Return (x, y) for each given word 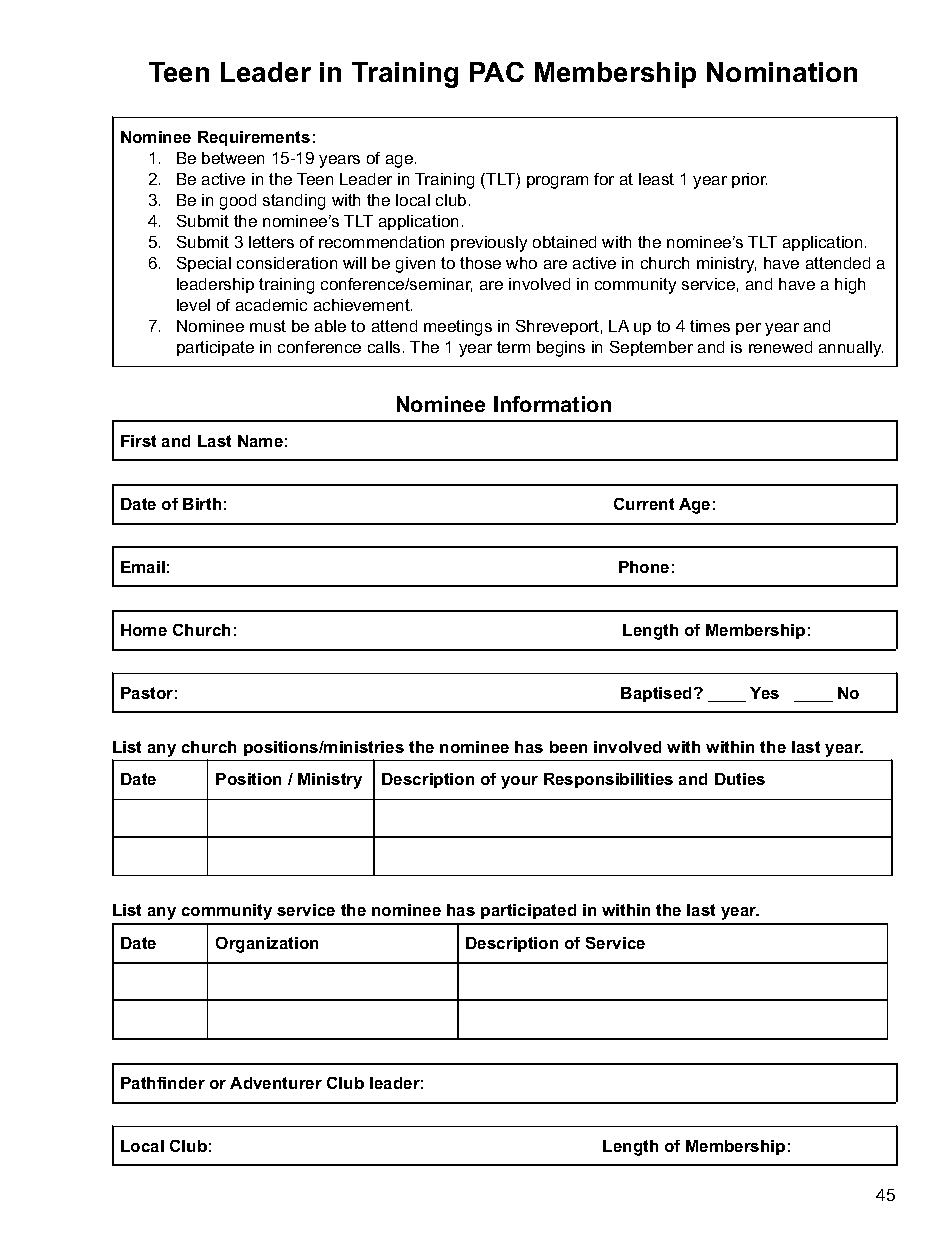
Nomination (782, 72)
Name (260, 441)
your (519, 782)
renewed (780, 347)
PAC (497, 72)
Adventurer (276, 1083)
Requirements (254, 138)
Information (552, 404)
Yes (764, 693)
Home (144, 630)
